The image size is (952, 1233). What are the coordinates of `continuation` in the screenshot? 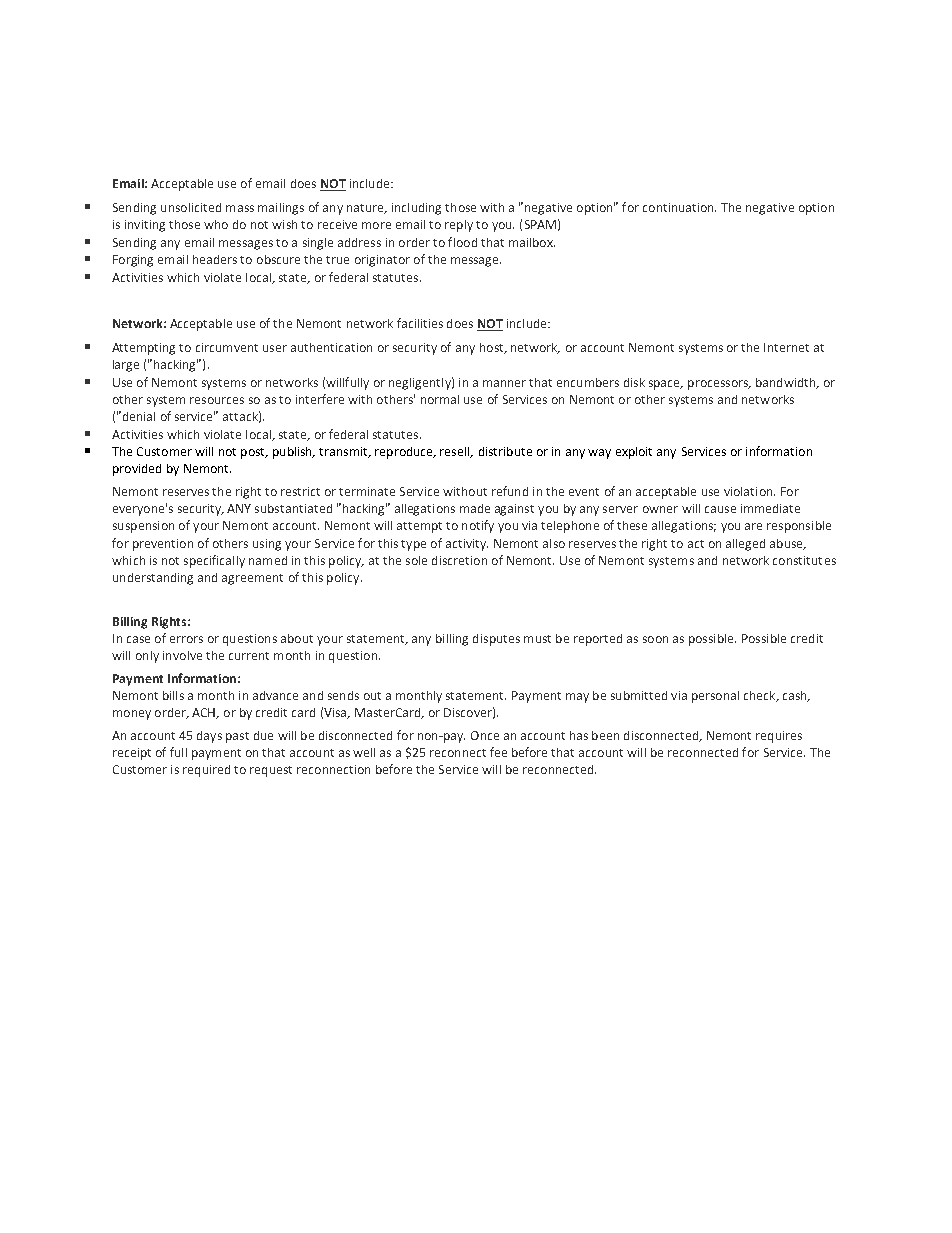 It's located at (679, 207).
